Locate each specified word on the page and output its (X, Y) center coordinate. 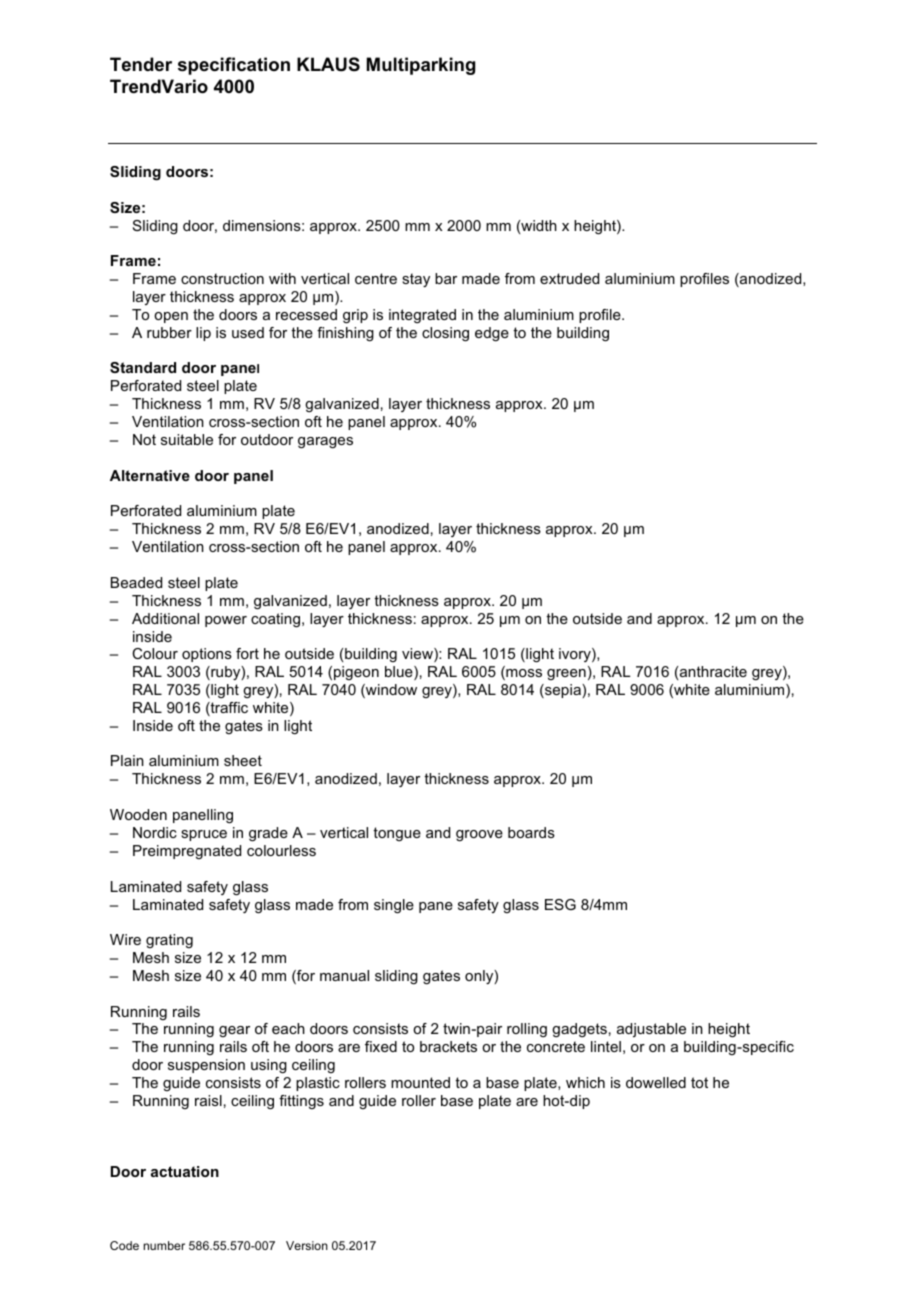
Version (307, 1245)
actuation (185, 1171)
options (207, 655)
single (394, 906)
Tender (141, 64)
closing (445, 334)
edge (492, 334)
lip (203, 334)
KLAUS (328, 64)
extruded (569, 278)
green (566, 674)
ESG (560, 904)
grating (169, 941)
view (418, 655)
